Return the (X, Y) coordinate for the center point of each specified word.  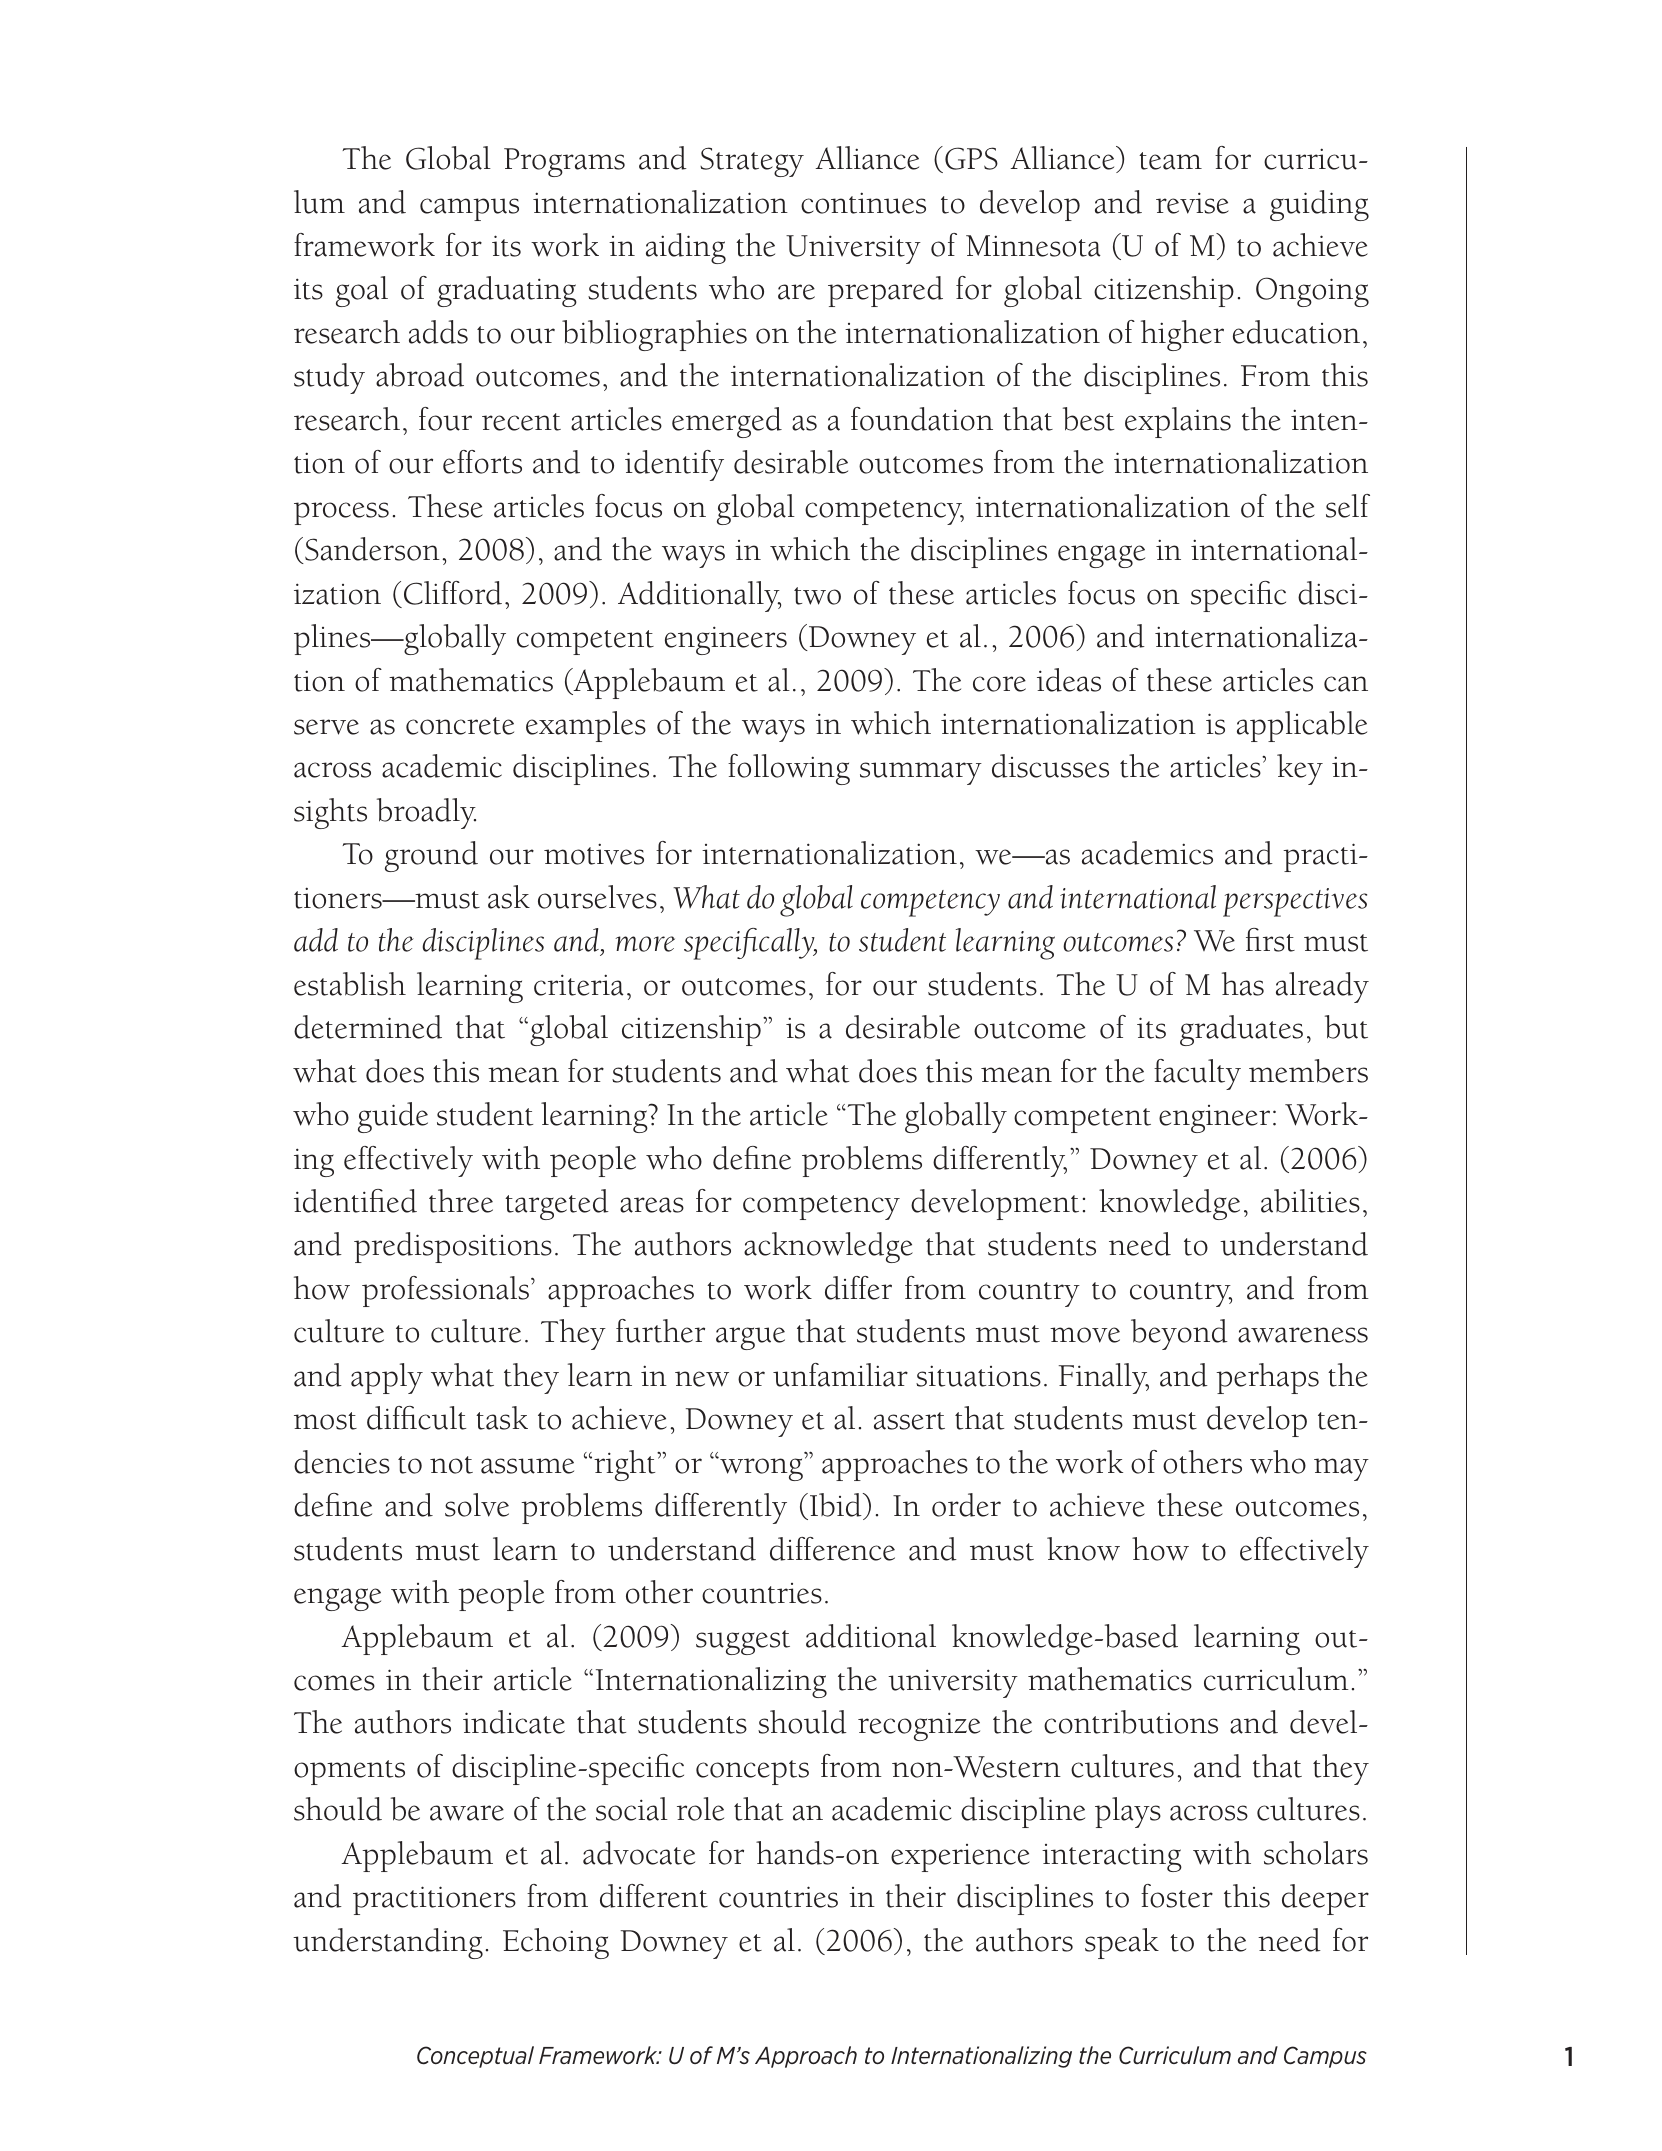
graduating (507, 291)
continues (863, 203)
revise (1192, 203)
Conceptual (475, 2057)
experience (960, 1858)
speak (1122, 1943)
